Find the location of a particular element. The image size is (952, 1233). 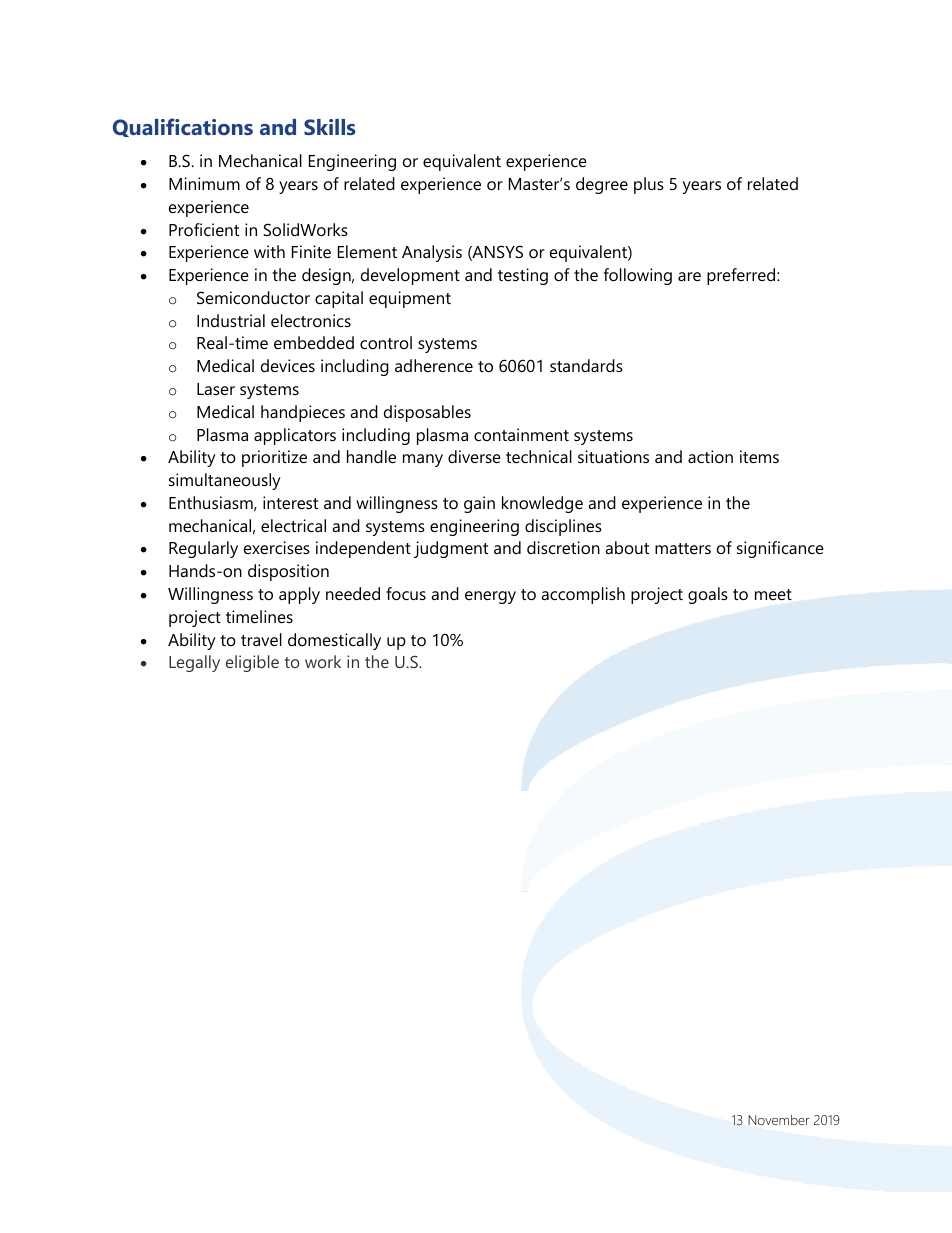

action is located at coordinates (710, 456).
